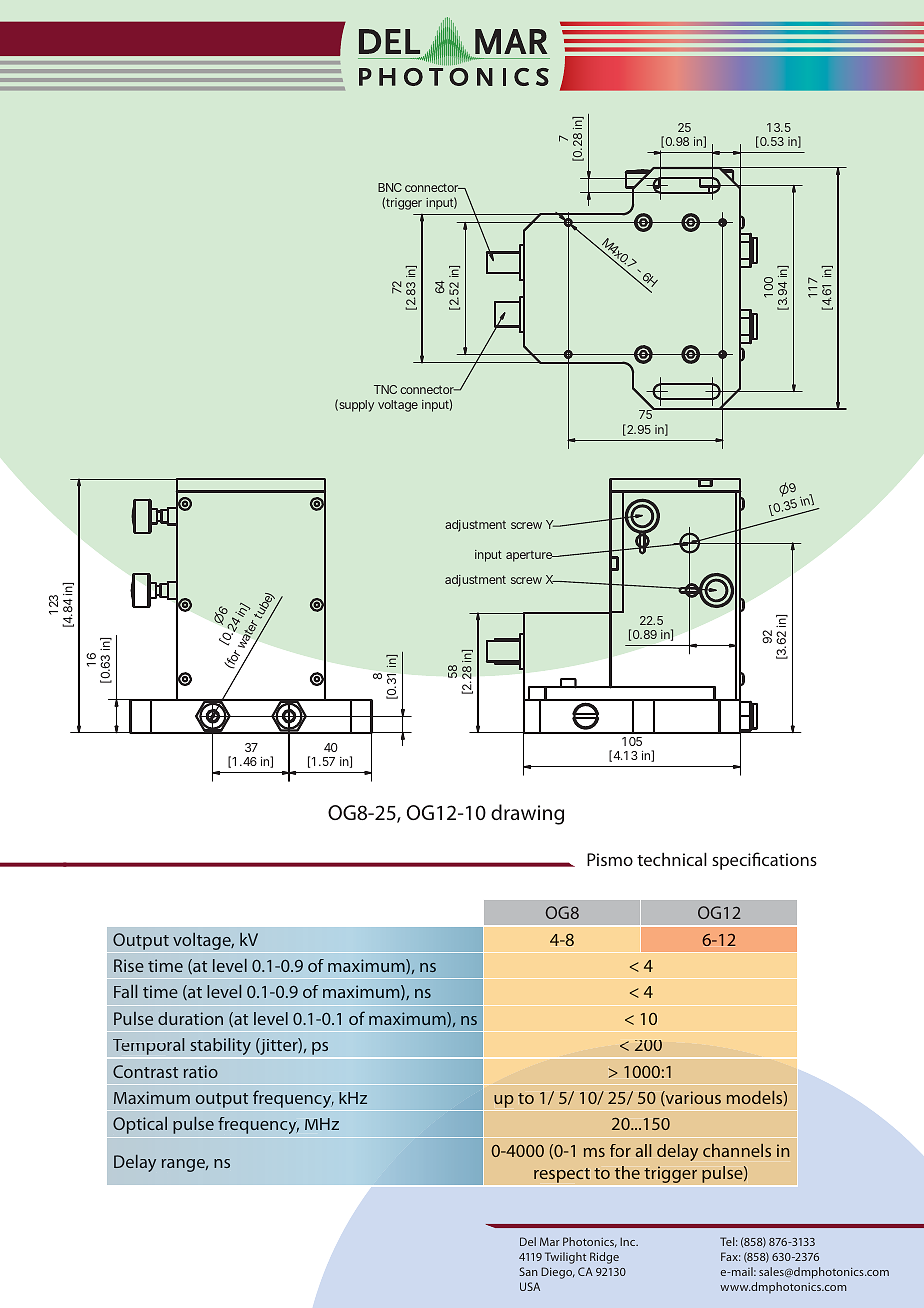 This image has height=1308, width=924. What do you see at coordinates (390, 187) in the image?
I see `BNC` at bounding box center [390, 187].
